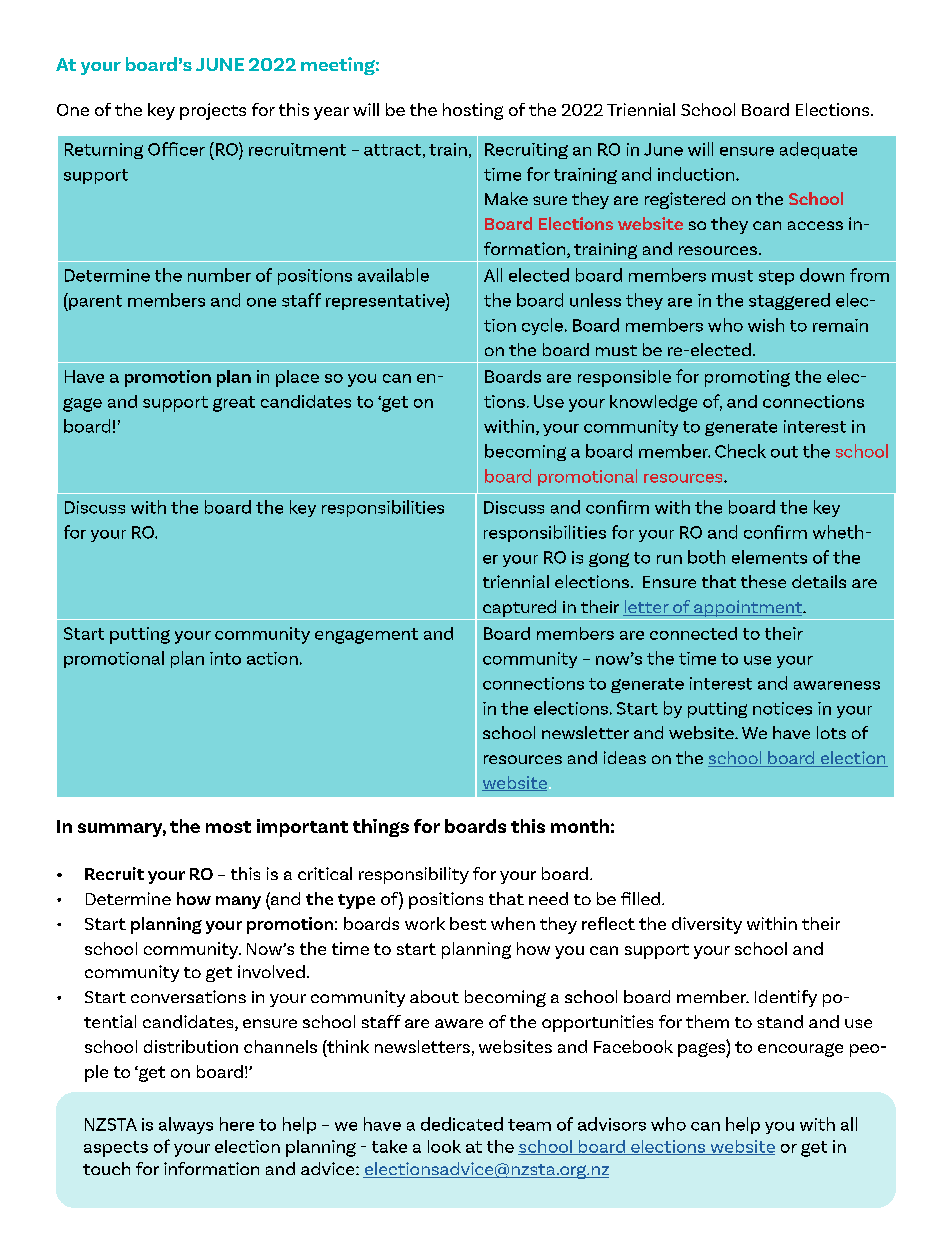  Describe the element at coordinates (176, 149) in the page. I see `Officer` at that location.
